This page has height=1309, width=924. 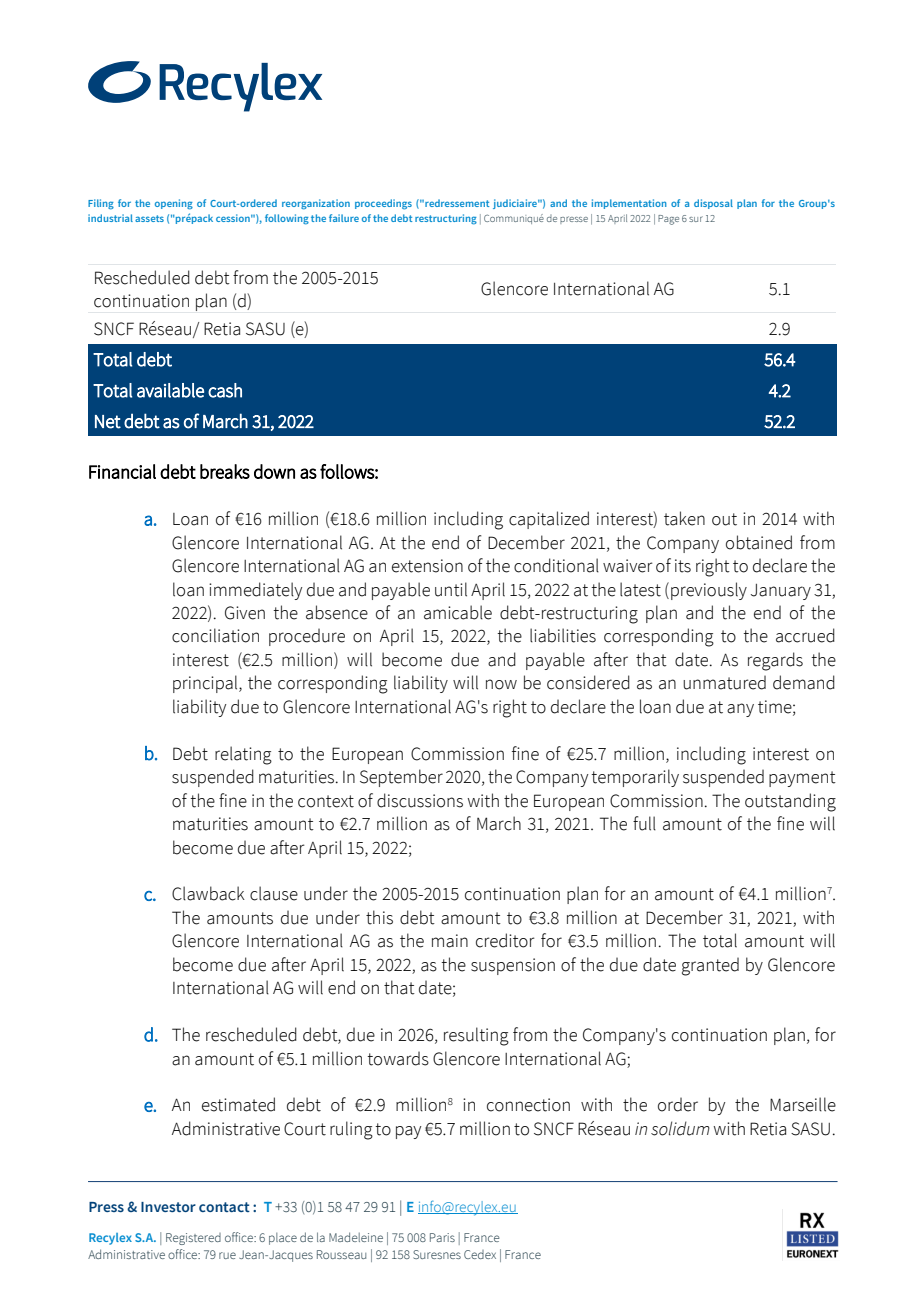 What do you see at coordinates (775, 661) in the page?
I see `regards` at bounding box center [775, 661].
